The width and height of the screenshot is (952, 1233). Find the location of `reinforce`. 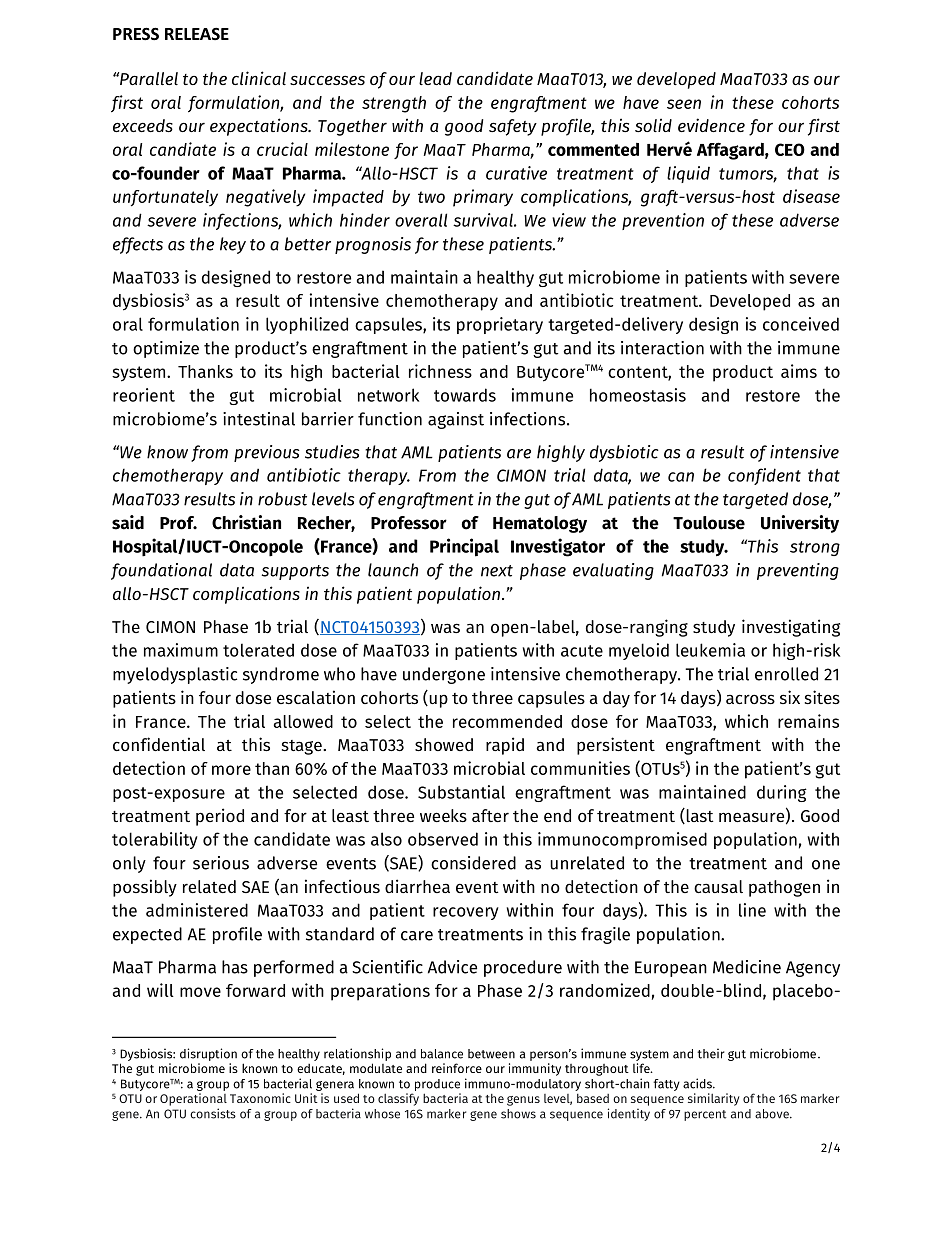

reinforce is located at coordinates (457, 1068).
